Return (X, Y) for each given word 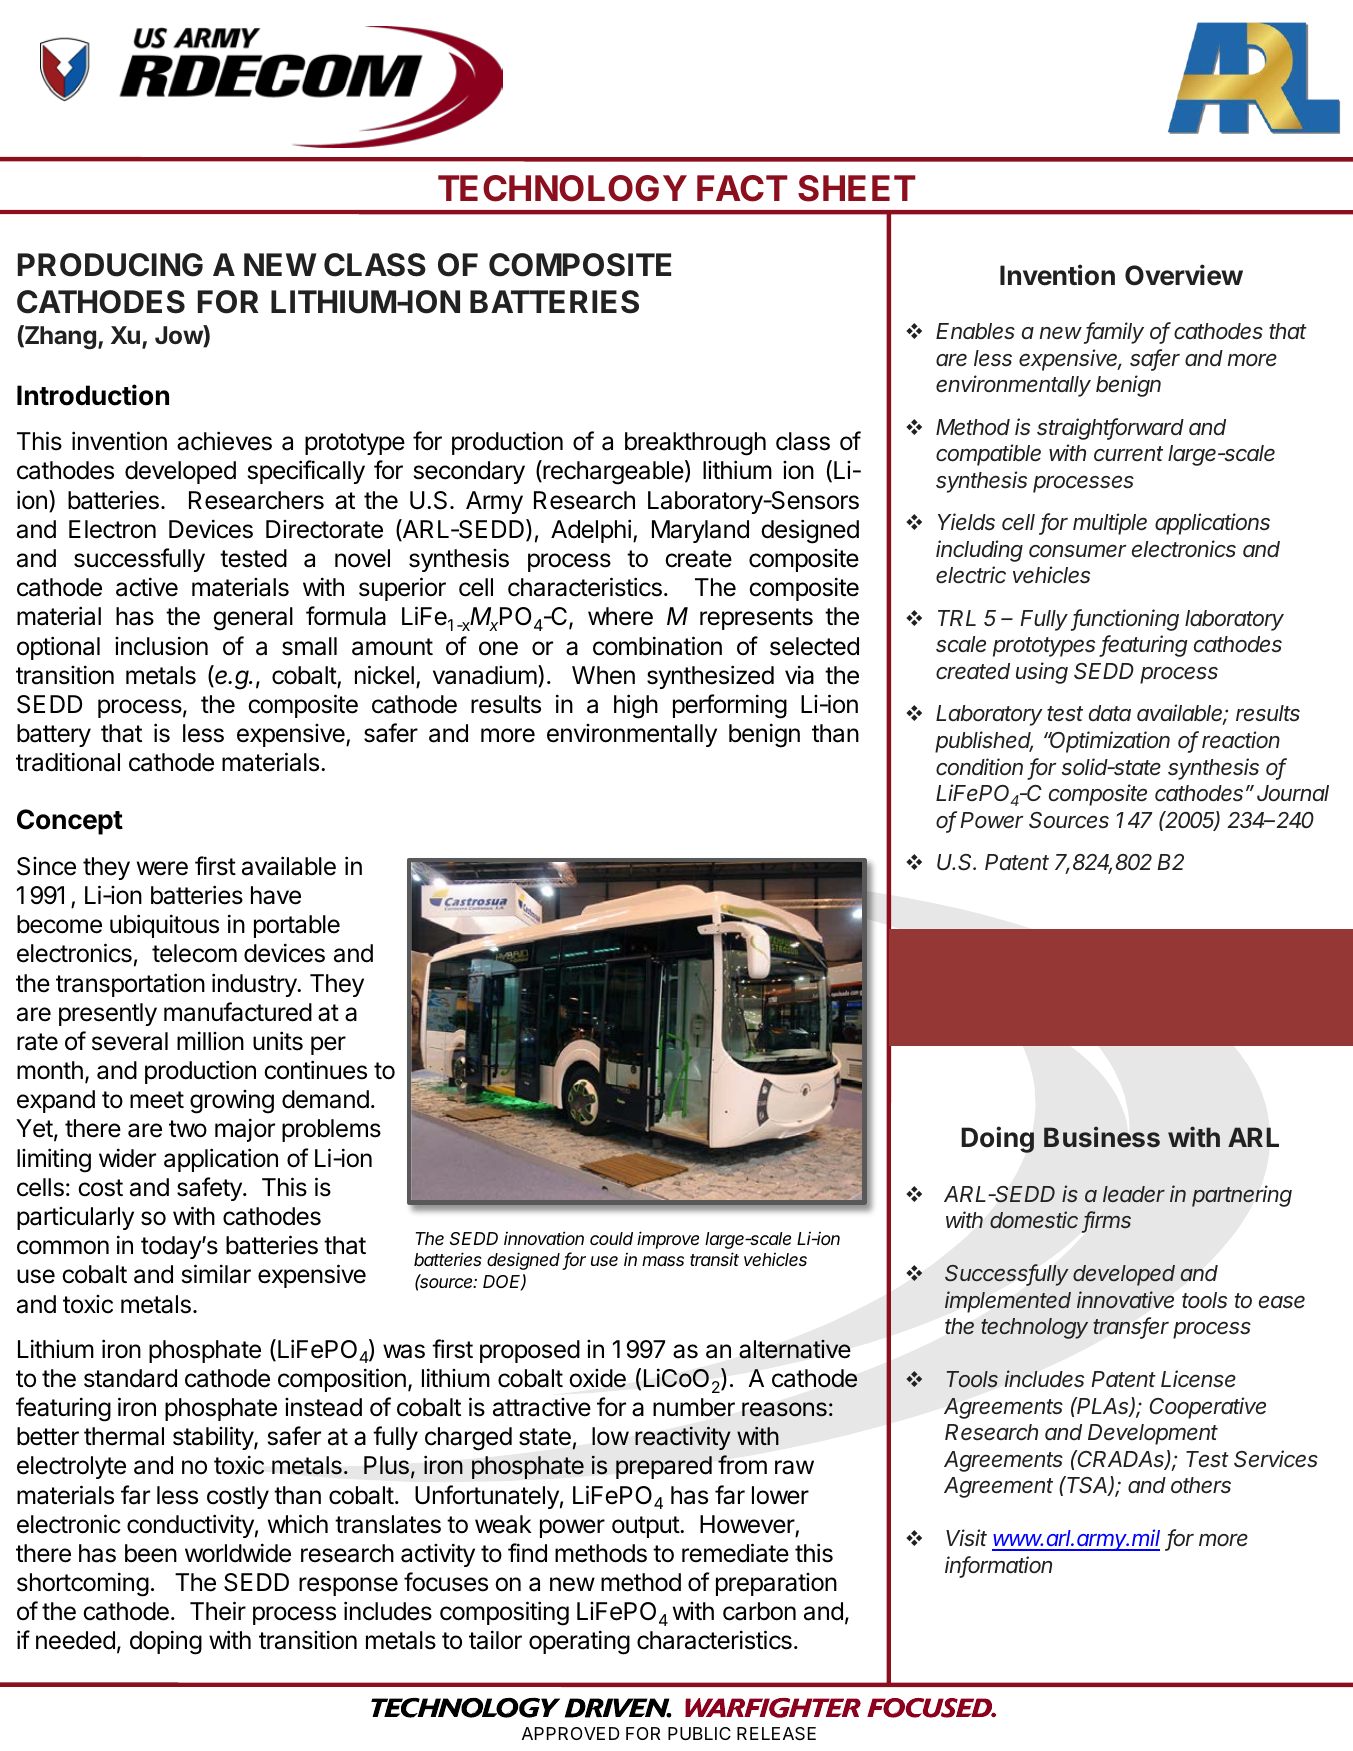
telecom (194, 953)
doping (166, 1642)
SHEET (856, 188)
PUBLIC (699, 1733)
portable (297, 926)
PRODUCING (110, 265)
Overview (1184, 275)
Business (1102, 1137)
